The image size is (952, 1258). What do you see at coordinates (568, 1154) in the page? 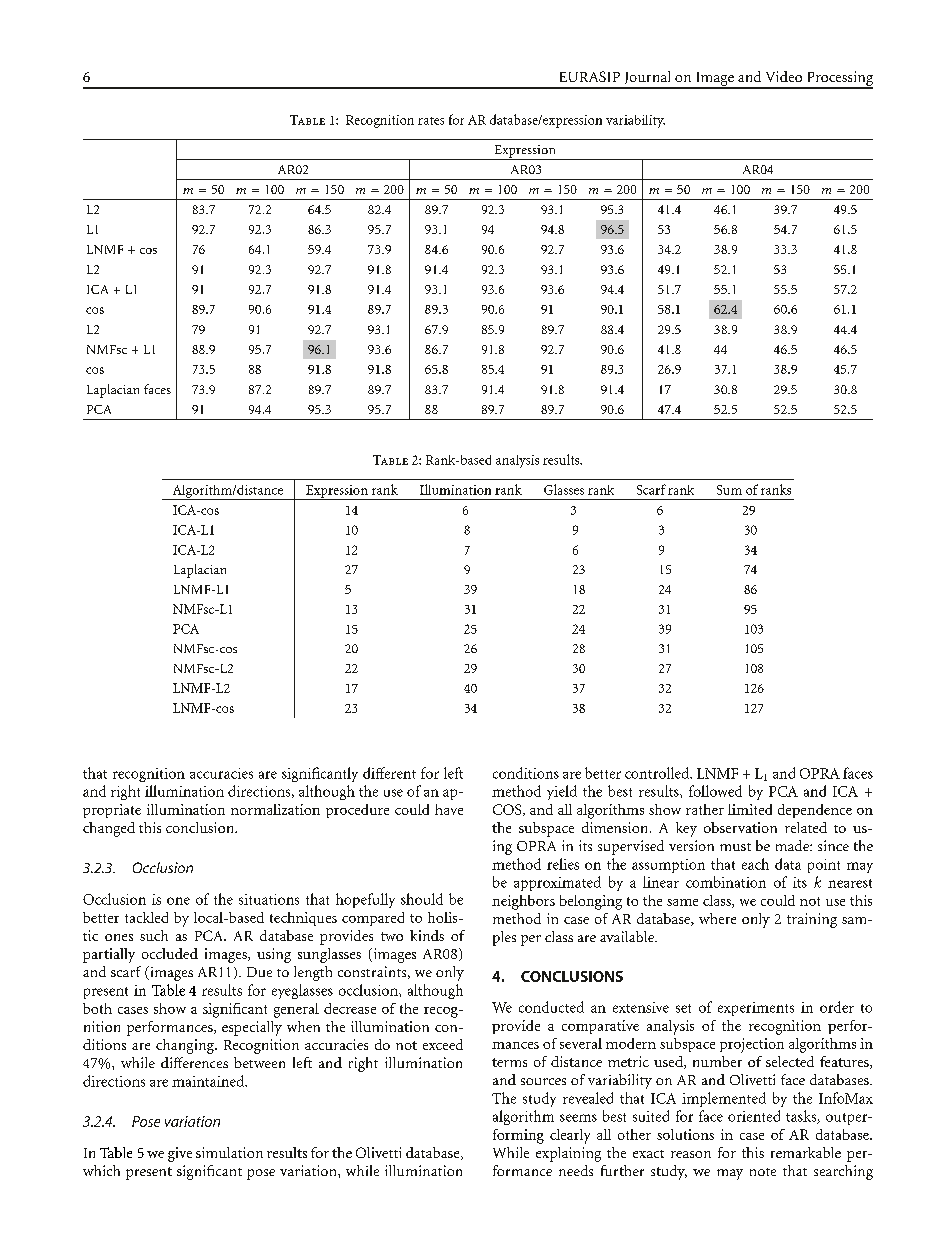
I see `explaining` at bounding box center [568, 1154].
